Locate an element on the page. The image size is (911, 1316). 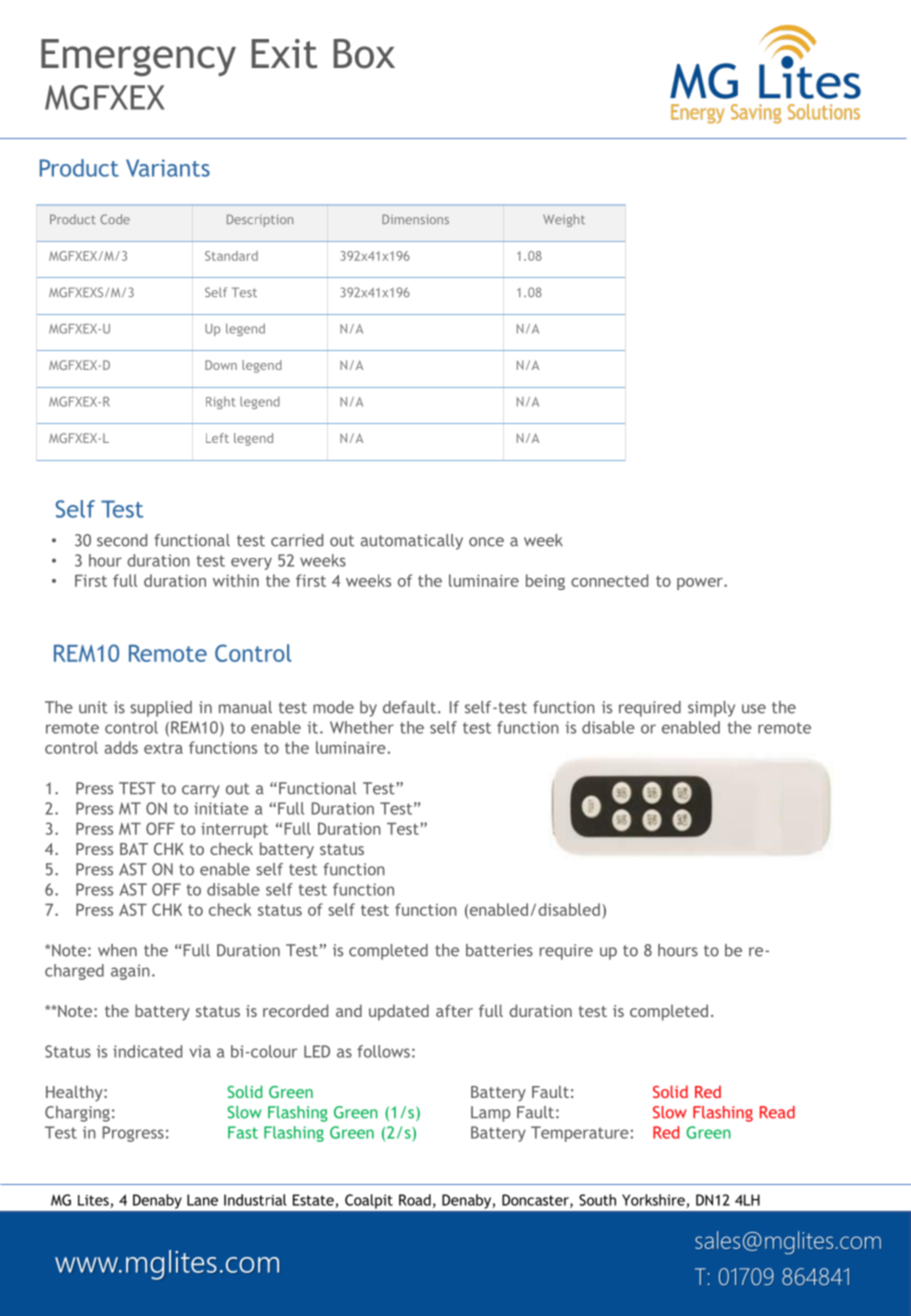
Left is located at coordinates (217, 438).
